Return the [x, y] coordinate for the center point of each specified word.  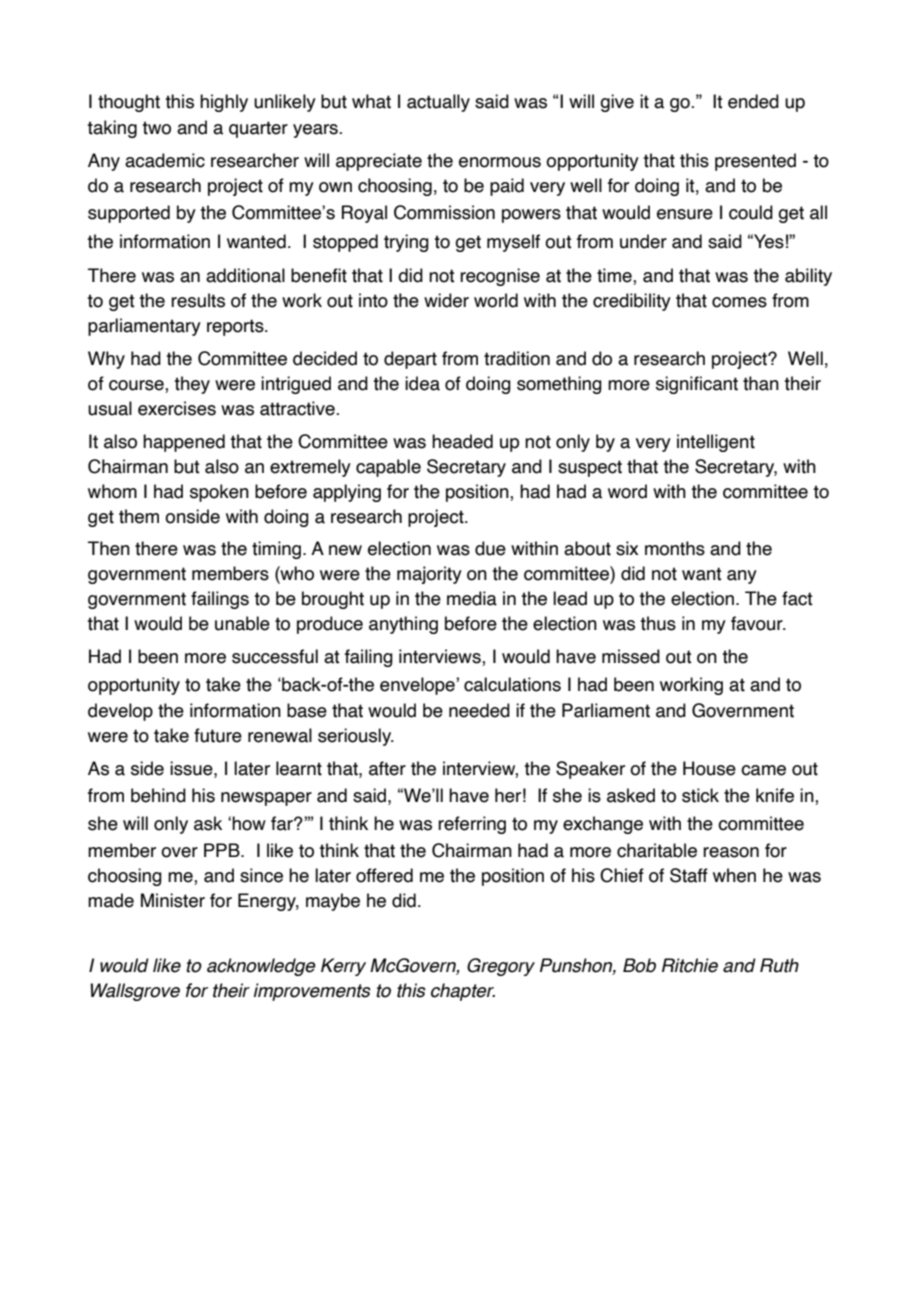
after [387, 768]
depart [410, 360]
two [156, 128]
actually [438, 103]
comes [739, 302]
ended [753, 101]
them [139, 516]
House [709, 768]
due [490, 548]
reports [236, 327]
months [675, 548]
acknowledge [261, 967]
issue [192, 768]
